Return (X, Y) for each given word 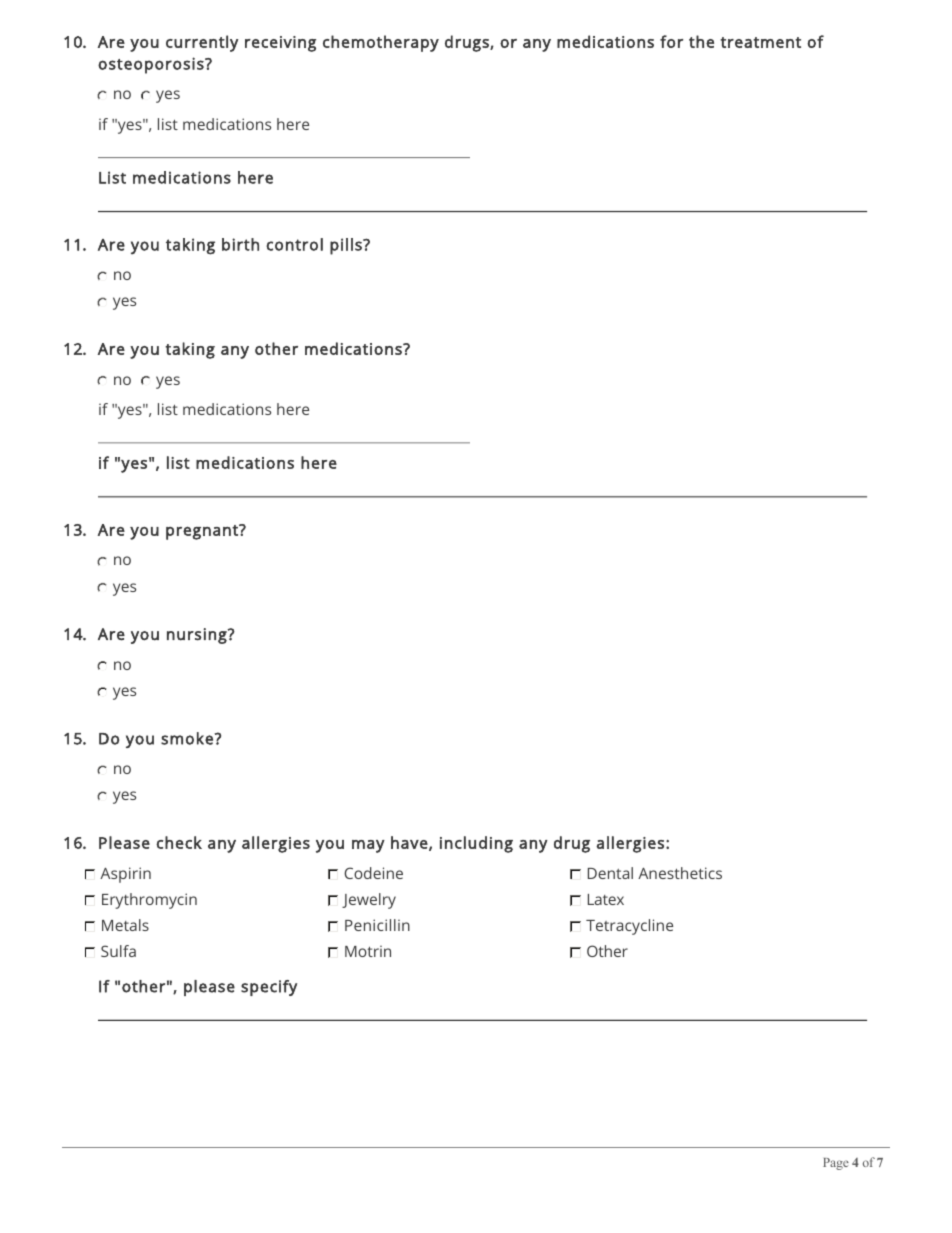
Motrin (368, 951)
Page (836, 1164)
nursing (198, 636)
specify (269, 988)
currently (202, 43)
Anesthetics (680, 873)
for (671, 41)
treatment (760, 42)
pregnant (203, 532)
